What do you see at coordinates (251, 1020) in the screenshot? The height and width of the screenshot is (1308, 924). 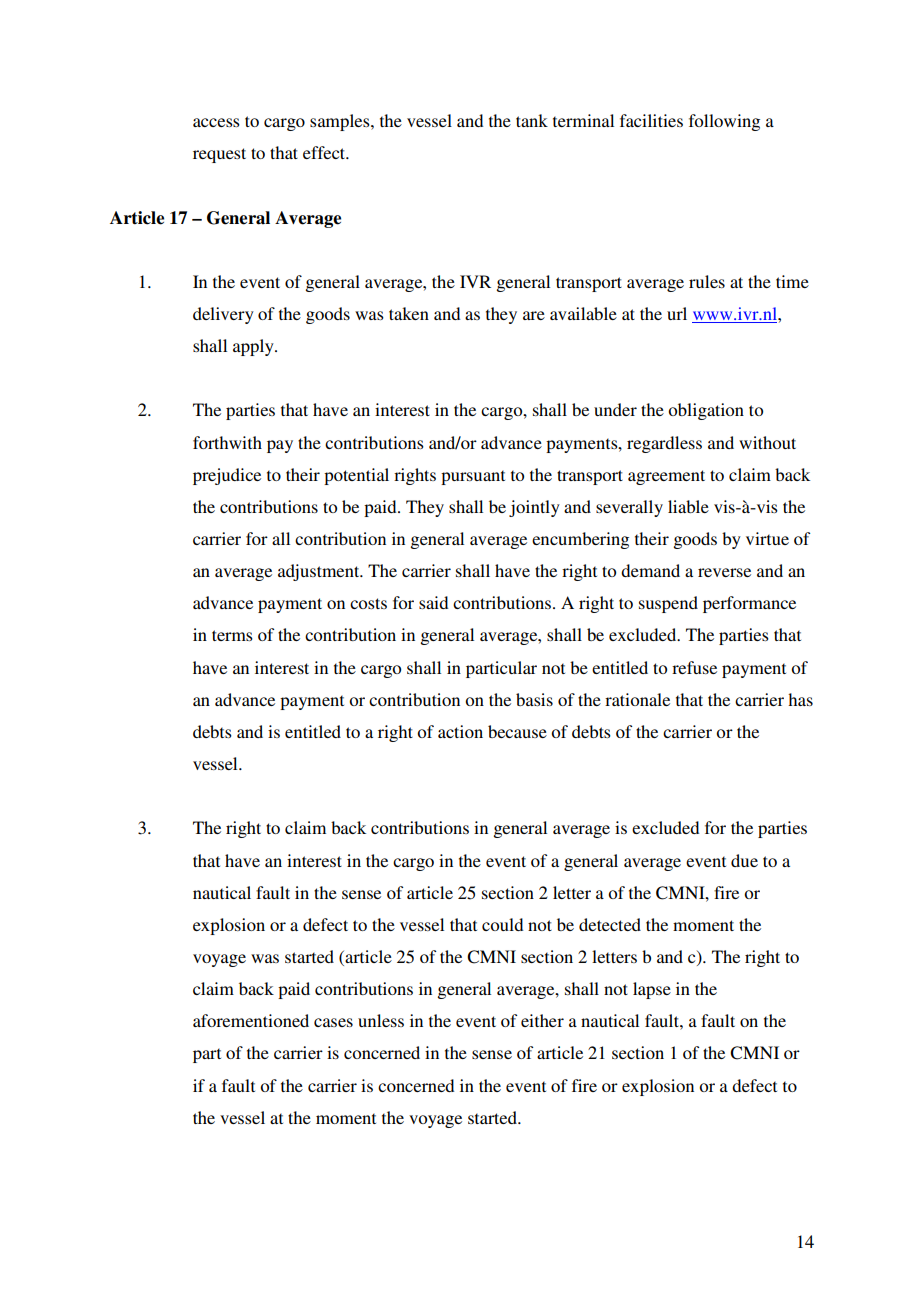 I see `aforementioned` at bounding box center [251, 1020].
